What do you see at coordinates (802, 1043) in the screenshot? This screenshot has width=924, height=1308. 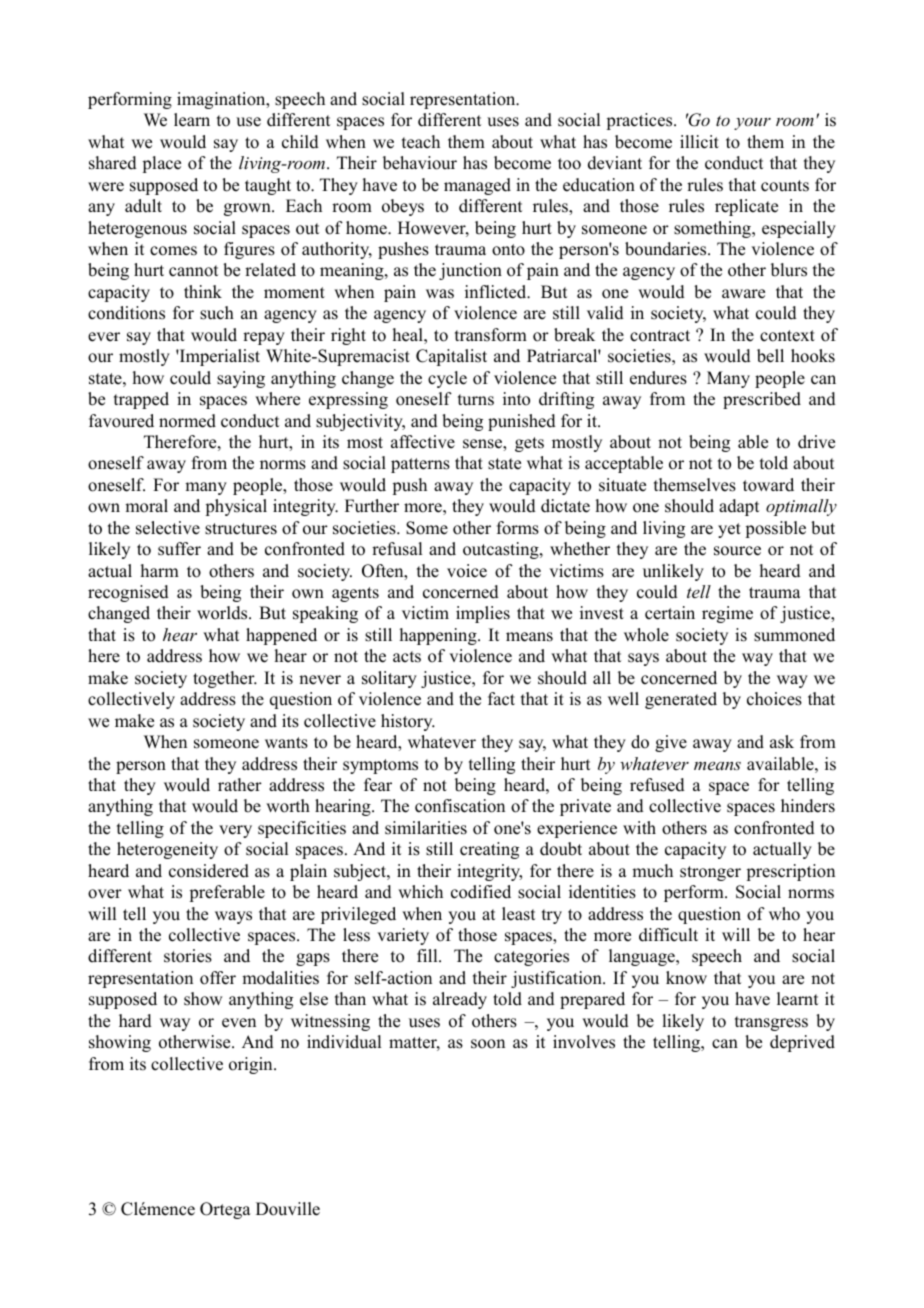 I see `deprived` at bounding box center [802, 1043].
